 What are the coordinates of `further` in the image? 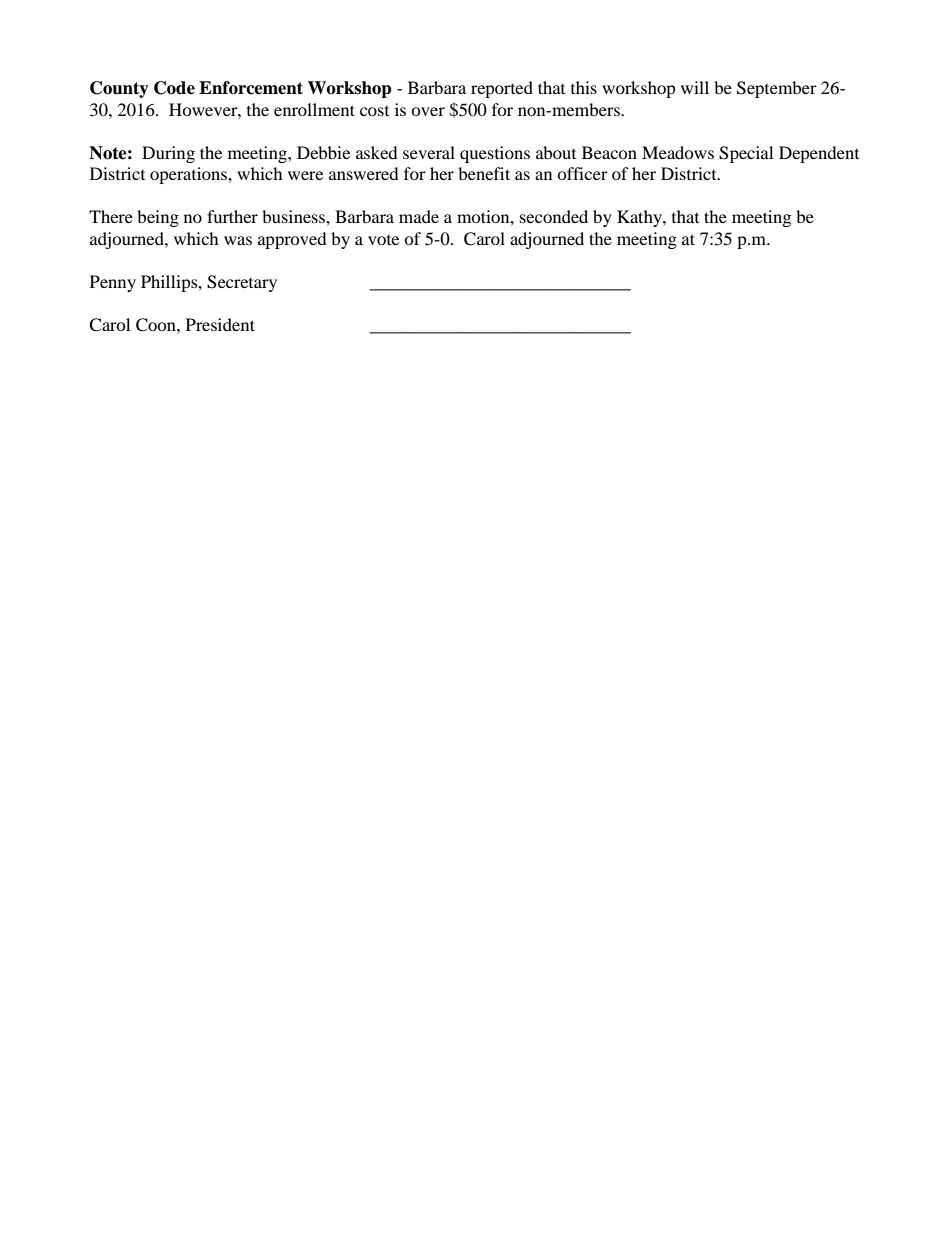 It's located at (232, 216).
